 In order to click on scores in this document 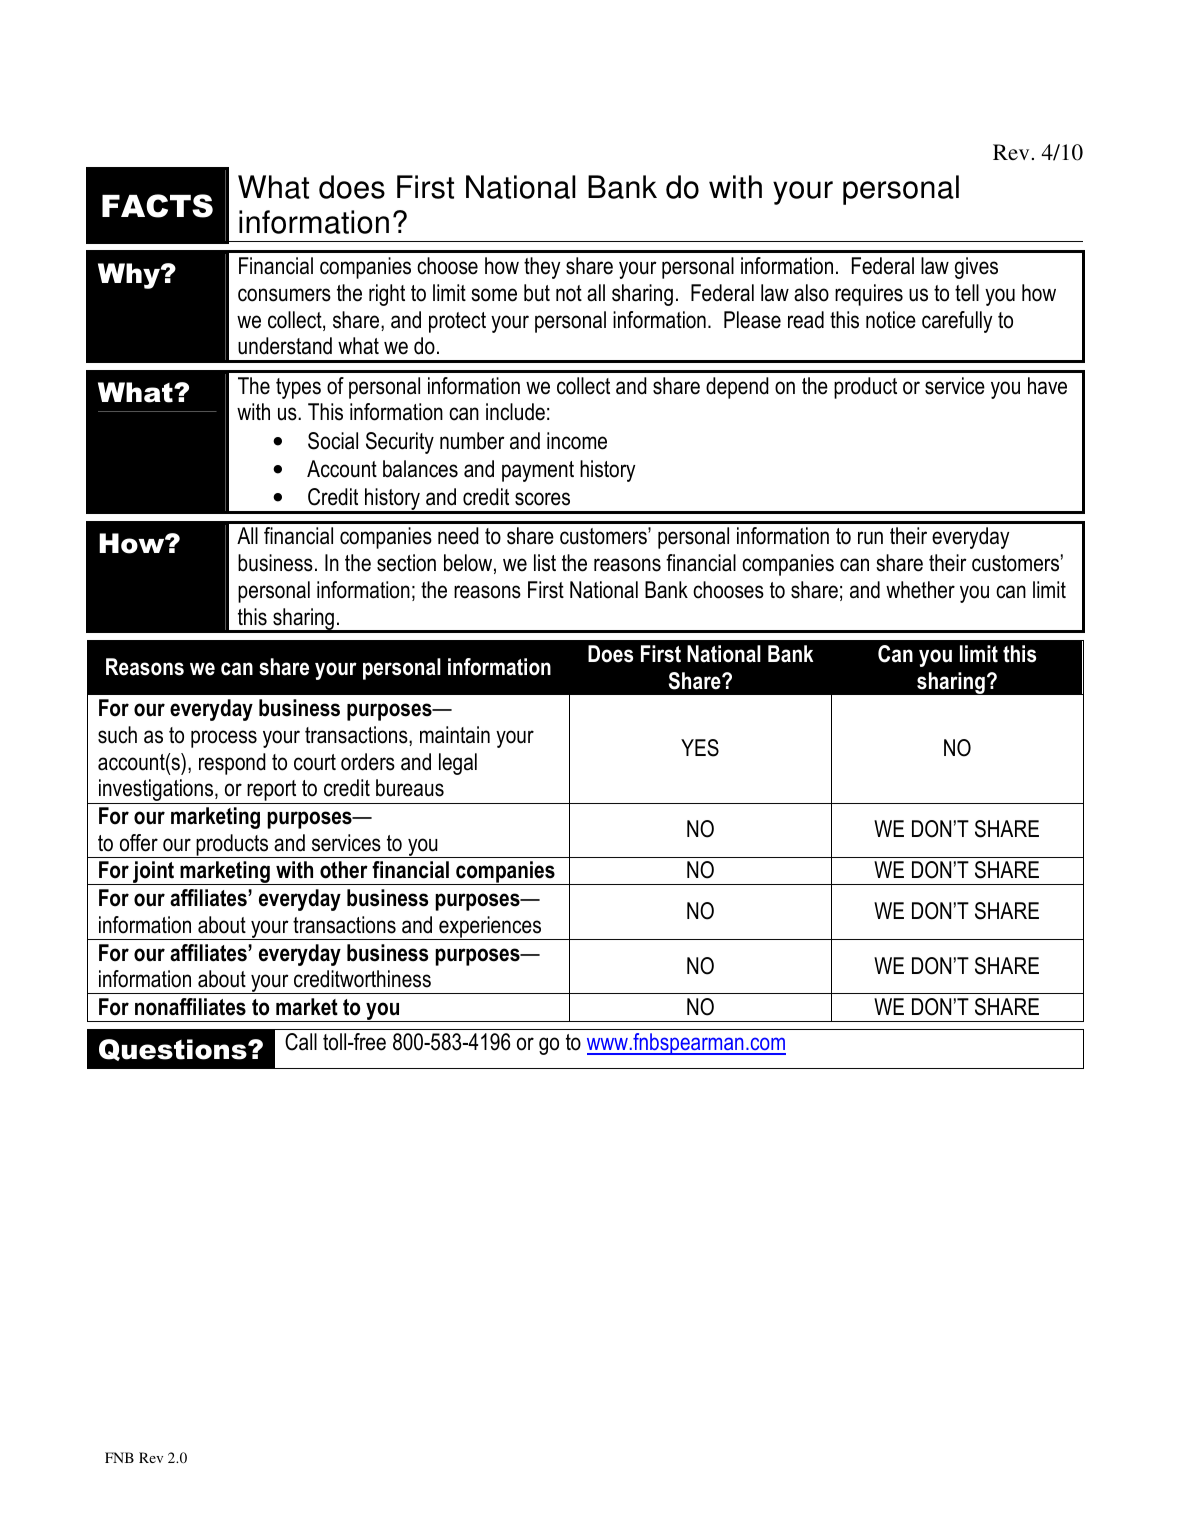, I will do `click(542, 499)`.
